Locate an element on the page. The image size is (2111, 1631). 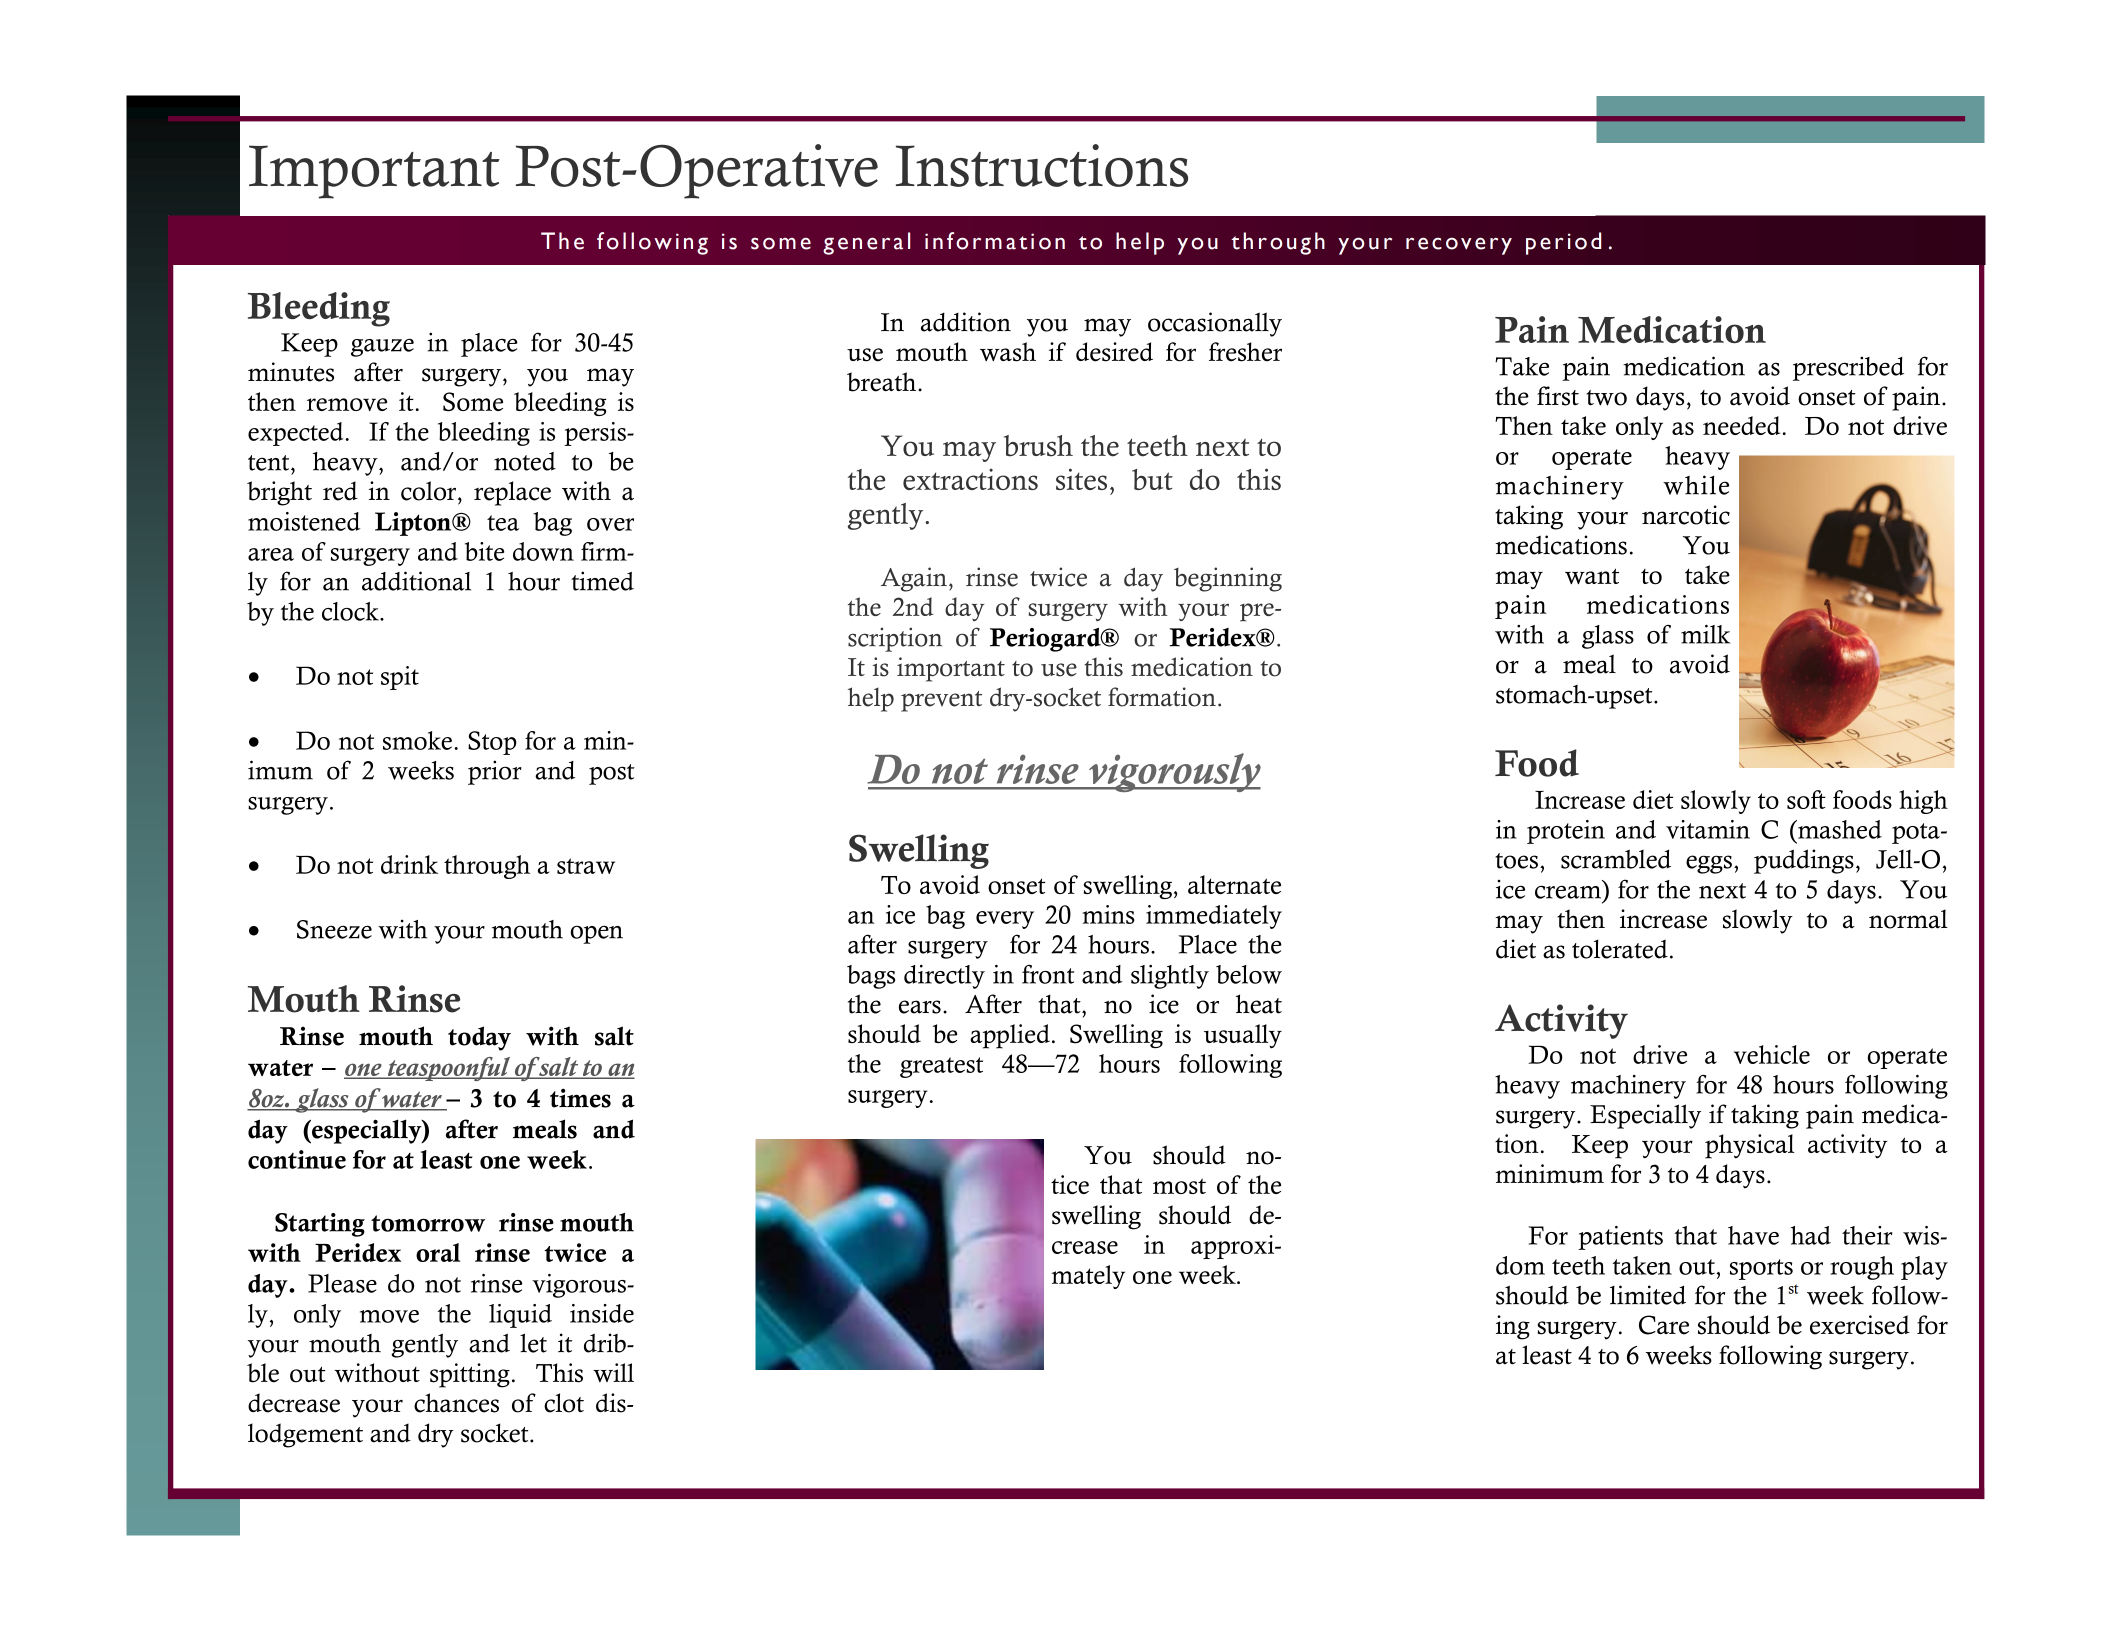
period is located at coordinates (1563, 243).
